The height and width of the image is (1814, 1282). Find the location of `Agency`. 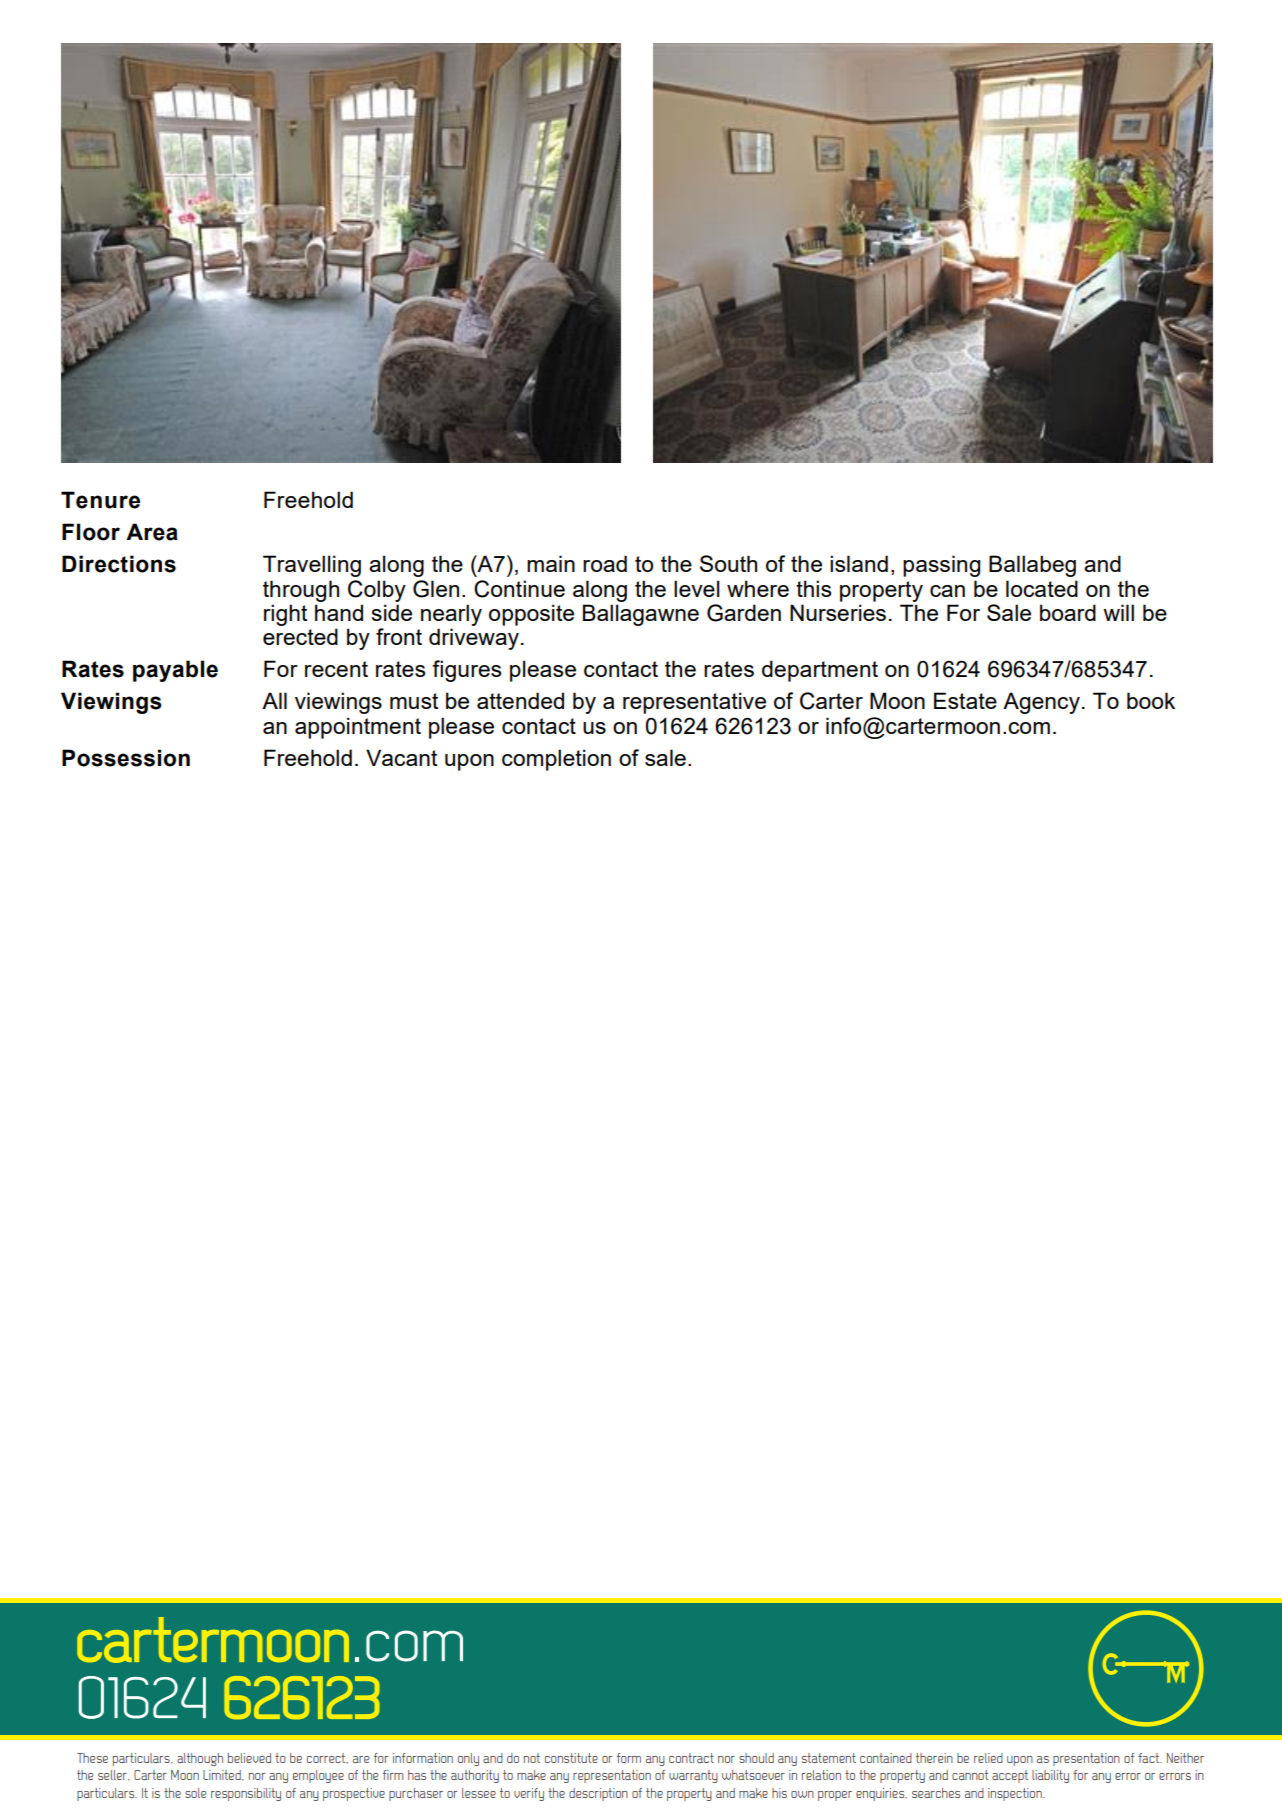

Agency is located at coordinates (1041, 703).
